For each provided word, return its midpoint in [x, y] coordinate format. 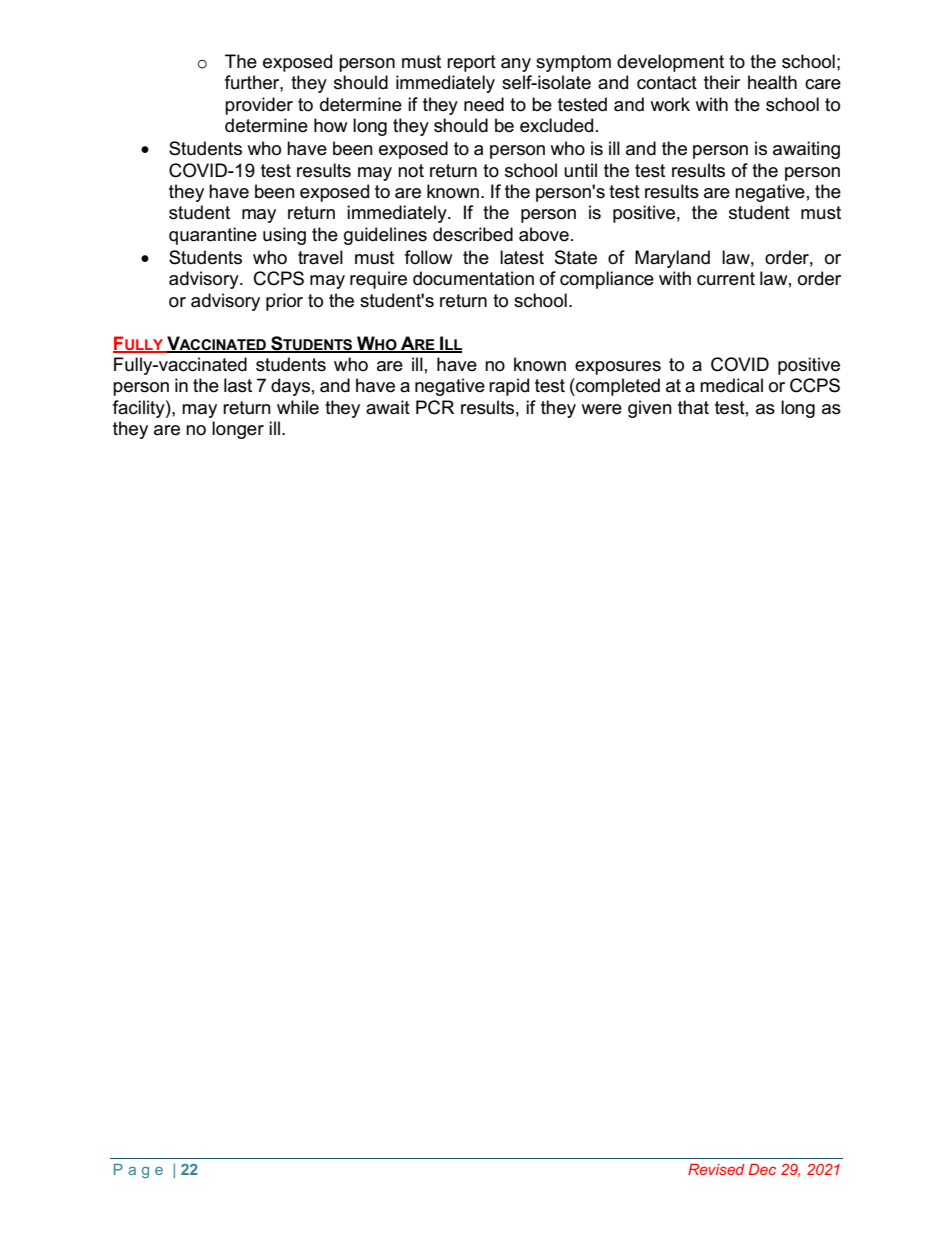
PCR [435, 407]
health [772, 82]
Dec [762, 1169]
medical [731, 385]
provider [259, 106]
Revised [716, 1169]
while [298, 407]
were [601, 409]
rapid [509, 387]
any [516, 65]
